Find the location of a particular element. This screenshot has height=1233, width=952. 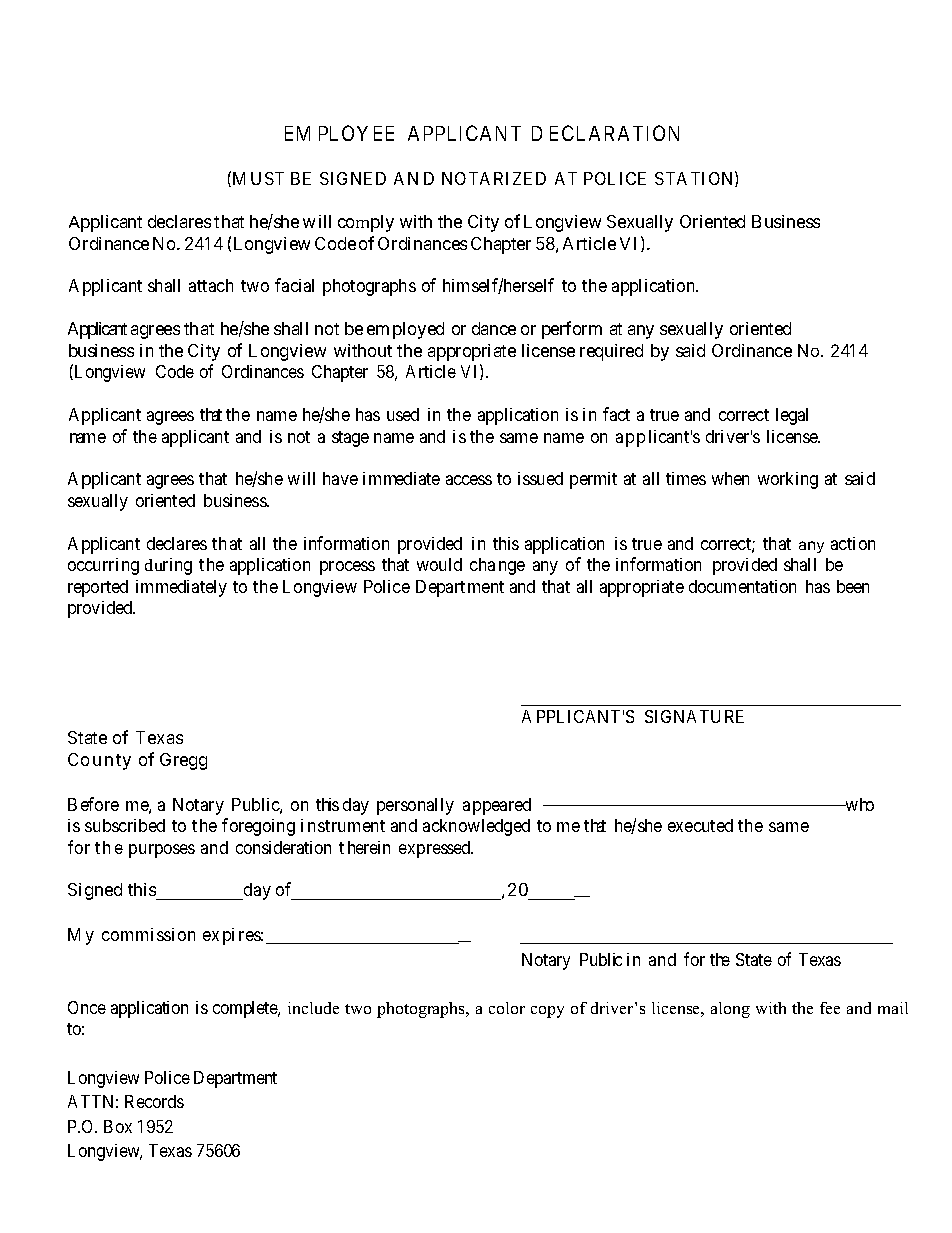

who is located at coordinates (858, 804).
